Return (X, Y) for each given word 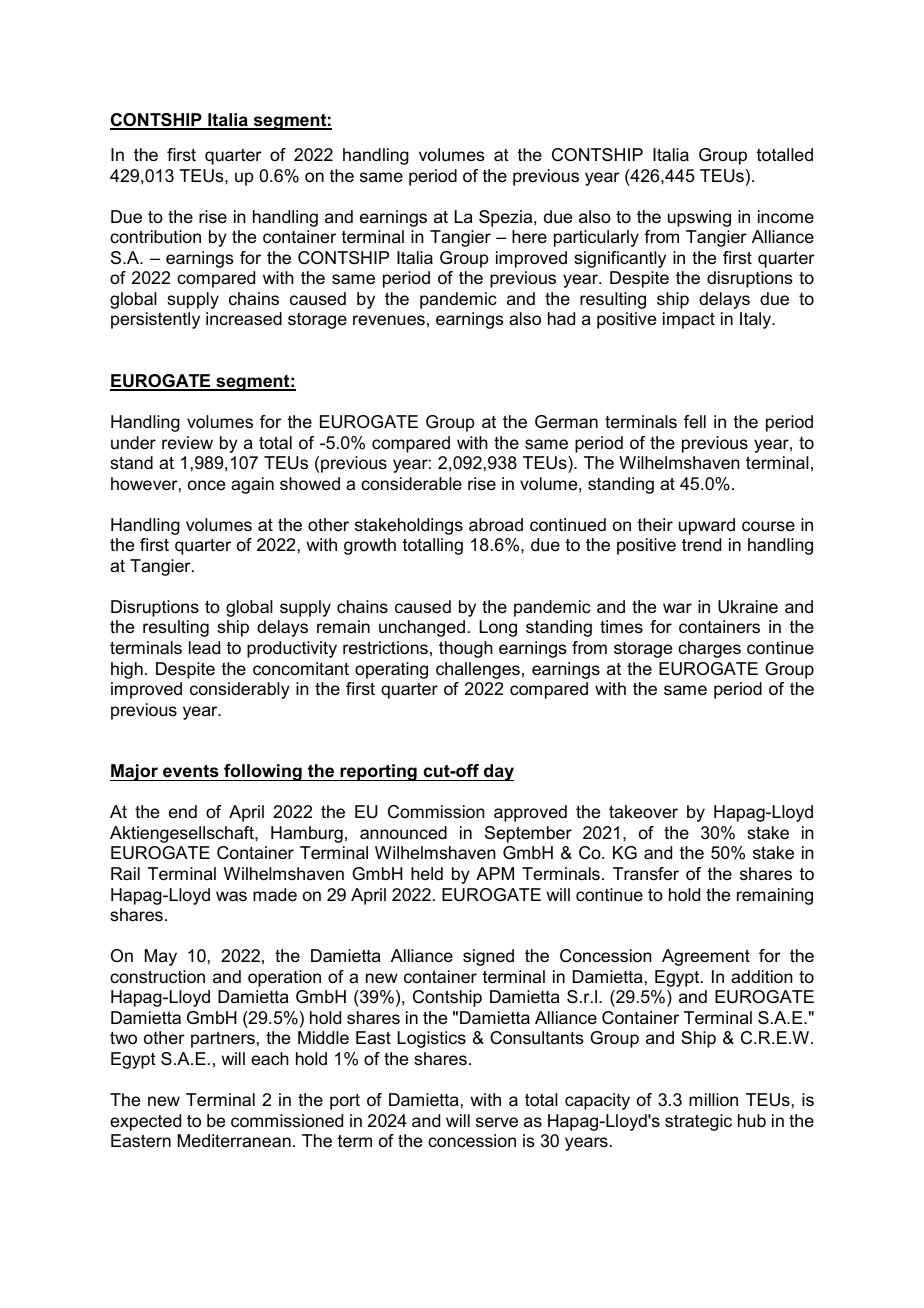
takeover (643, 811)
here (529, 237)
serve (497, 1122)
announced (403, 833)
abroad (496, 525)
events (191, 771)
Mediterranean (234, 1140)
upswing (699, 218)
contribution (155, 236)
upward (707, 526)
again (252, 485)
